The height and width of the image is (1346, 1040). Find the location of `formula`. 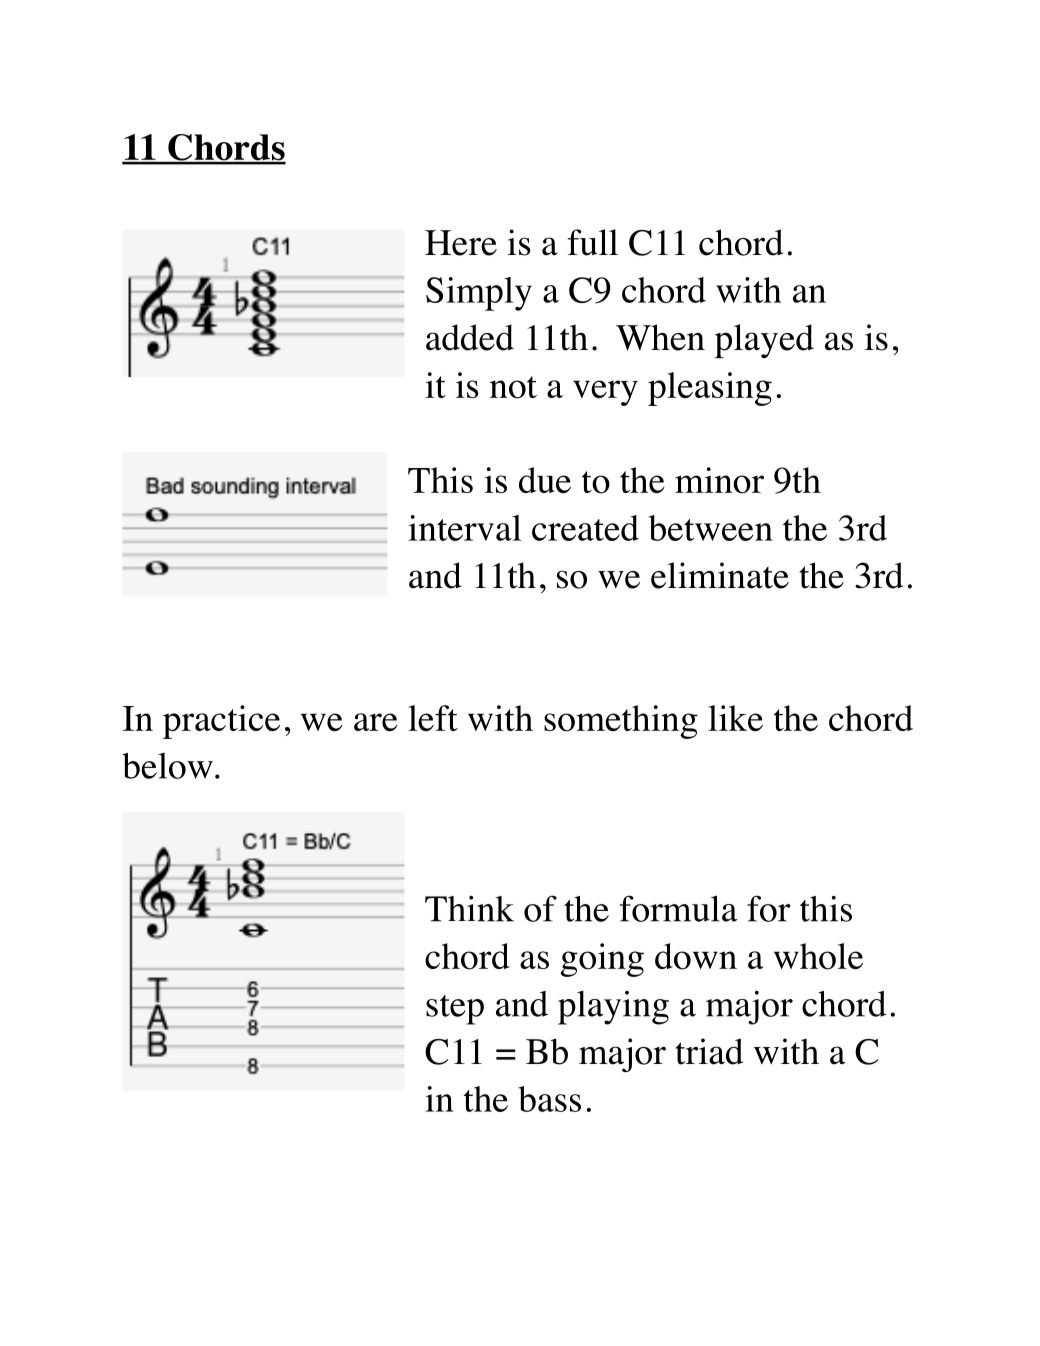

formula is located at coordinates (679, 908).
